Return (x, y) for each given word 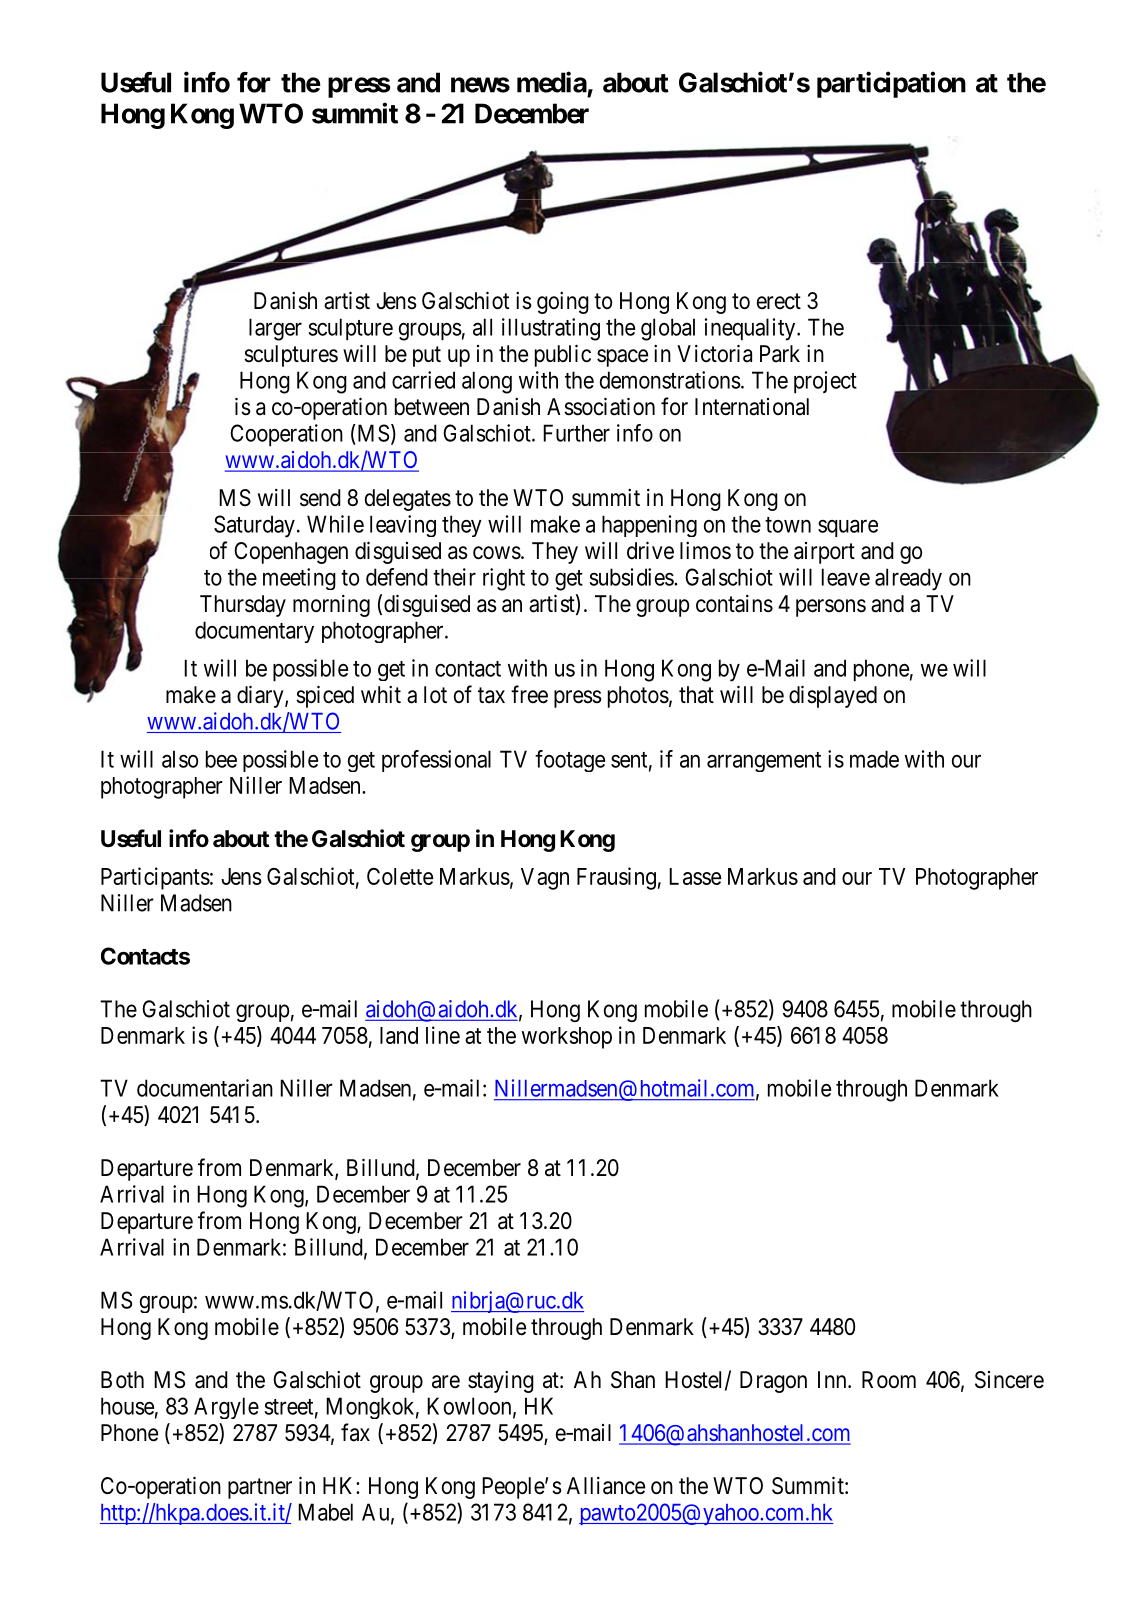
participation (891, 84)
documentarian (205, 1088)
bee (221, 759)
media (552, 82)
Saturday (254, 526)
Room (889, 1380)
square (848, 528)
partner (260, 1488)
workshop (567, 1038)
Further (576, 433)
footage (570, 761)
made (874, 759)
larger (275, 329)
